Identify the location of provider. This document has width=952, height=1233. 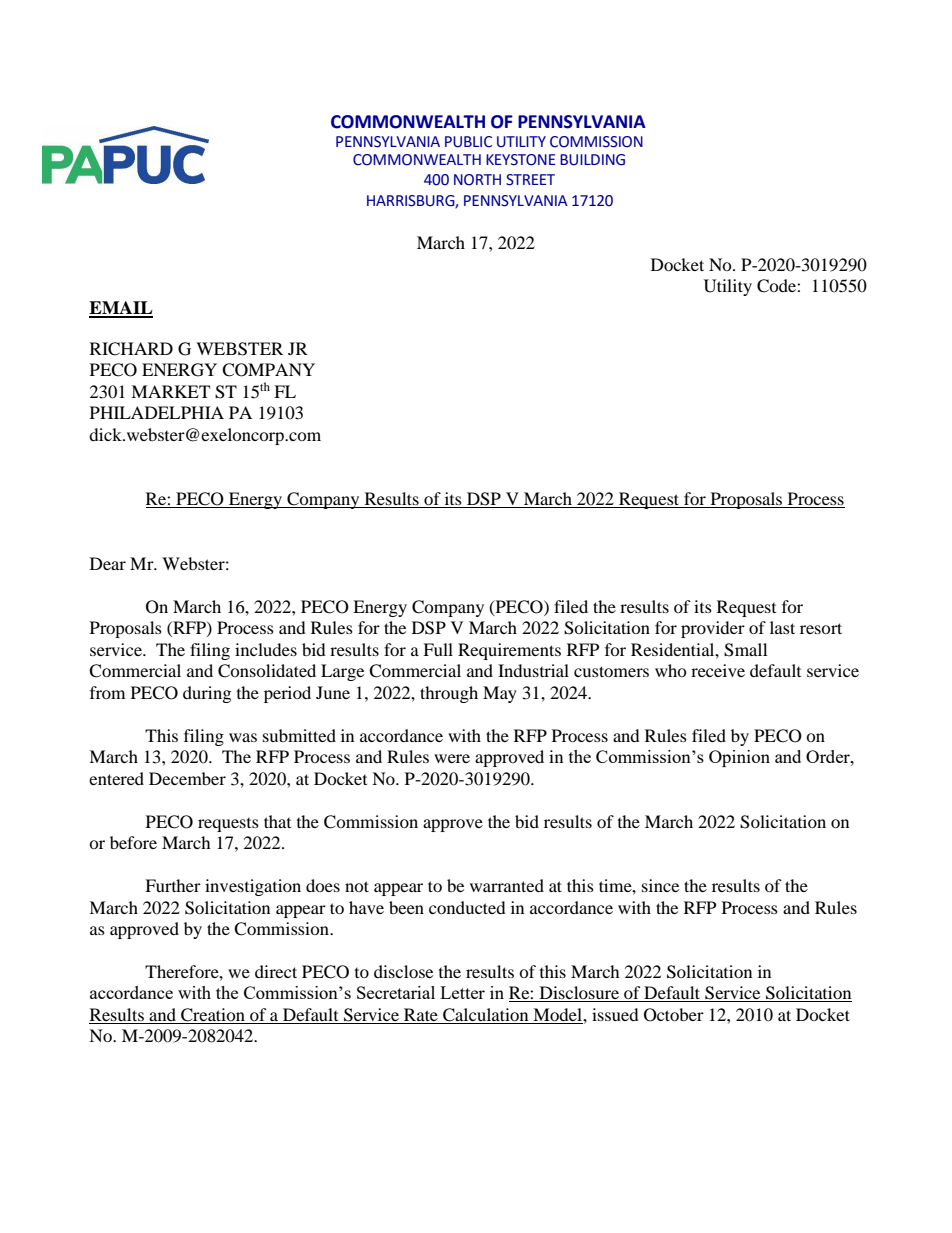
(713, 629).
